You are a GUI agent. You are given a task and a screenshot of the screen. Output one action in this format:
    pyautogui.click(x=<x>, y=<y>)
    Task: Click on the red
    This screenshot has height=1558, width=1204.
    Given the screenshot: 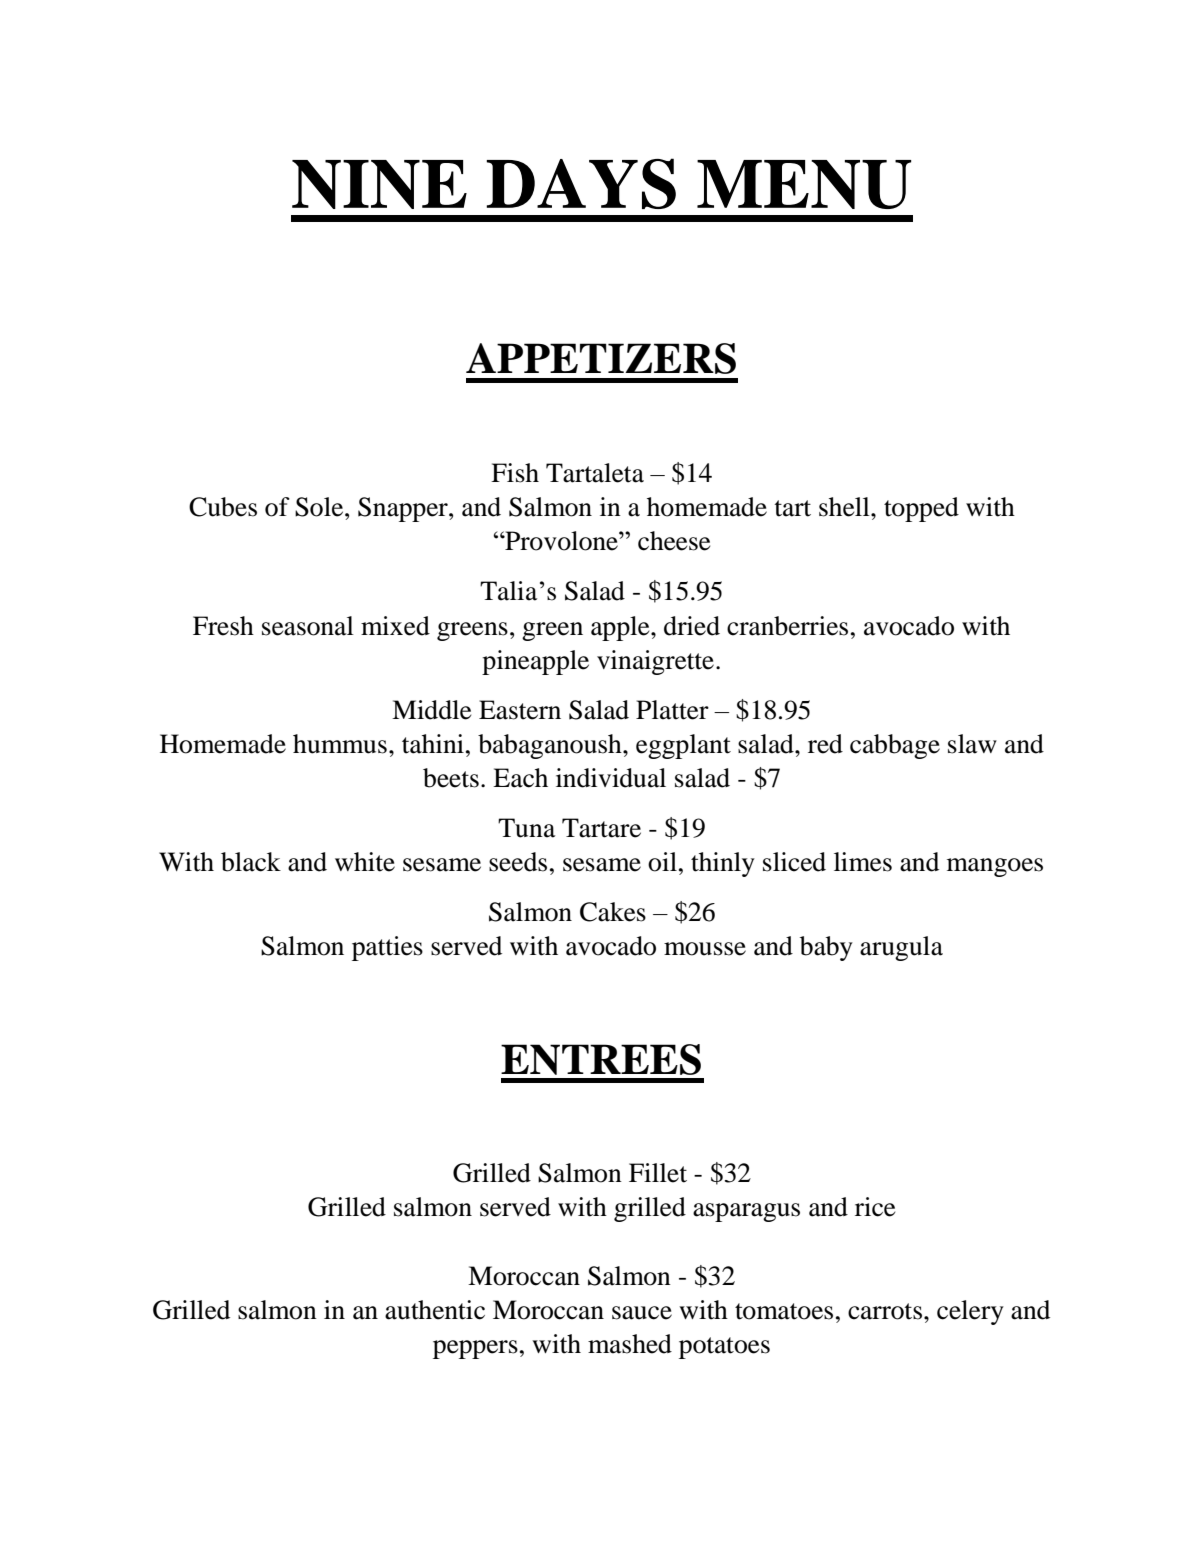 What is the action you would take?
    pyautogui.click(x=825, y=744)
